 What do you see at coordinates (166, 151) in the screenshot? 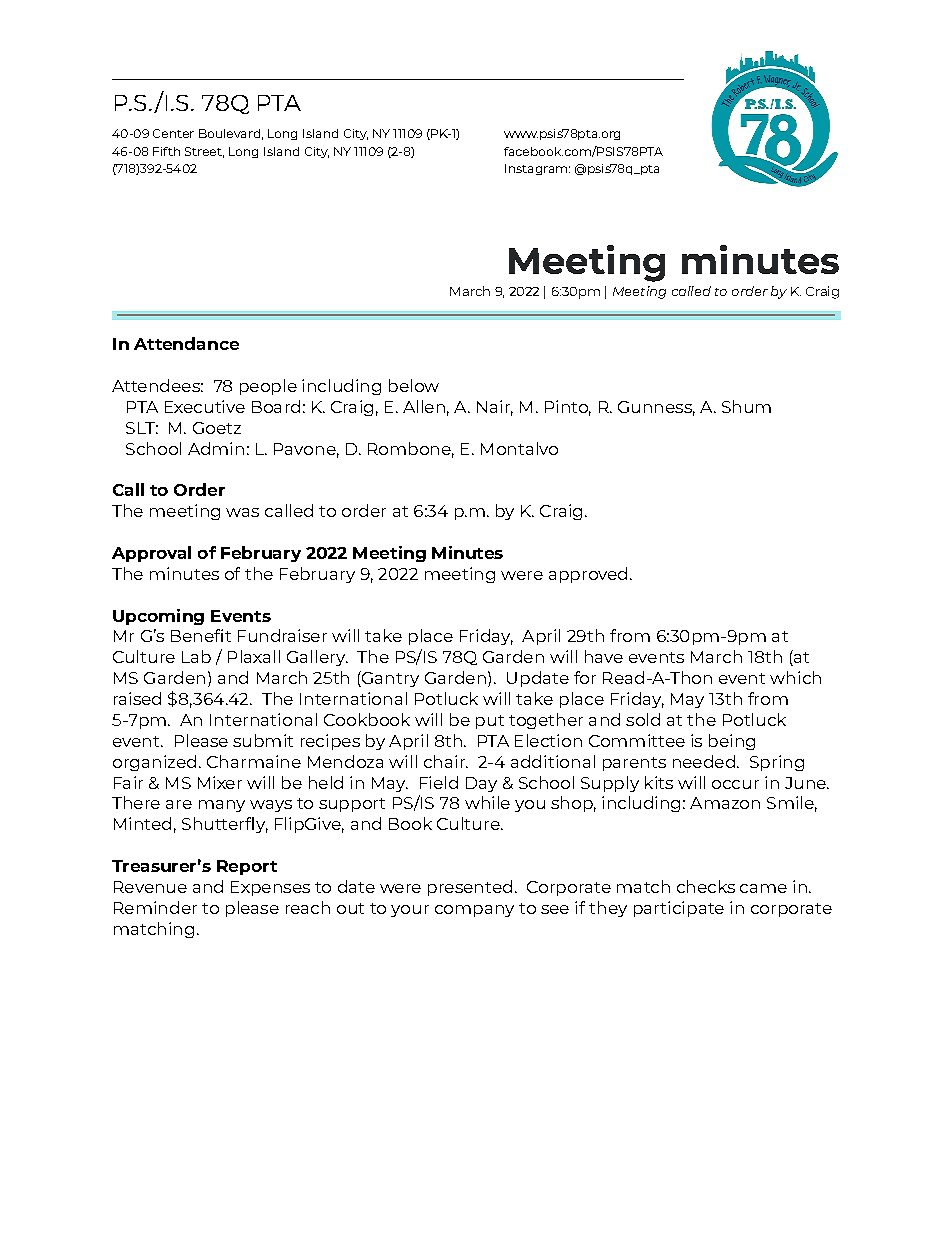
I see `Fifth` at bounding box center [166, 151].
